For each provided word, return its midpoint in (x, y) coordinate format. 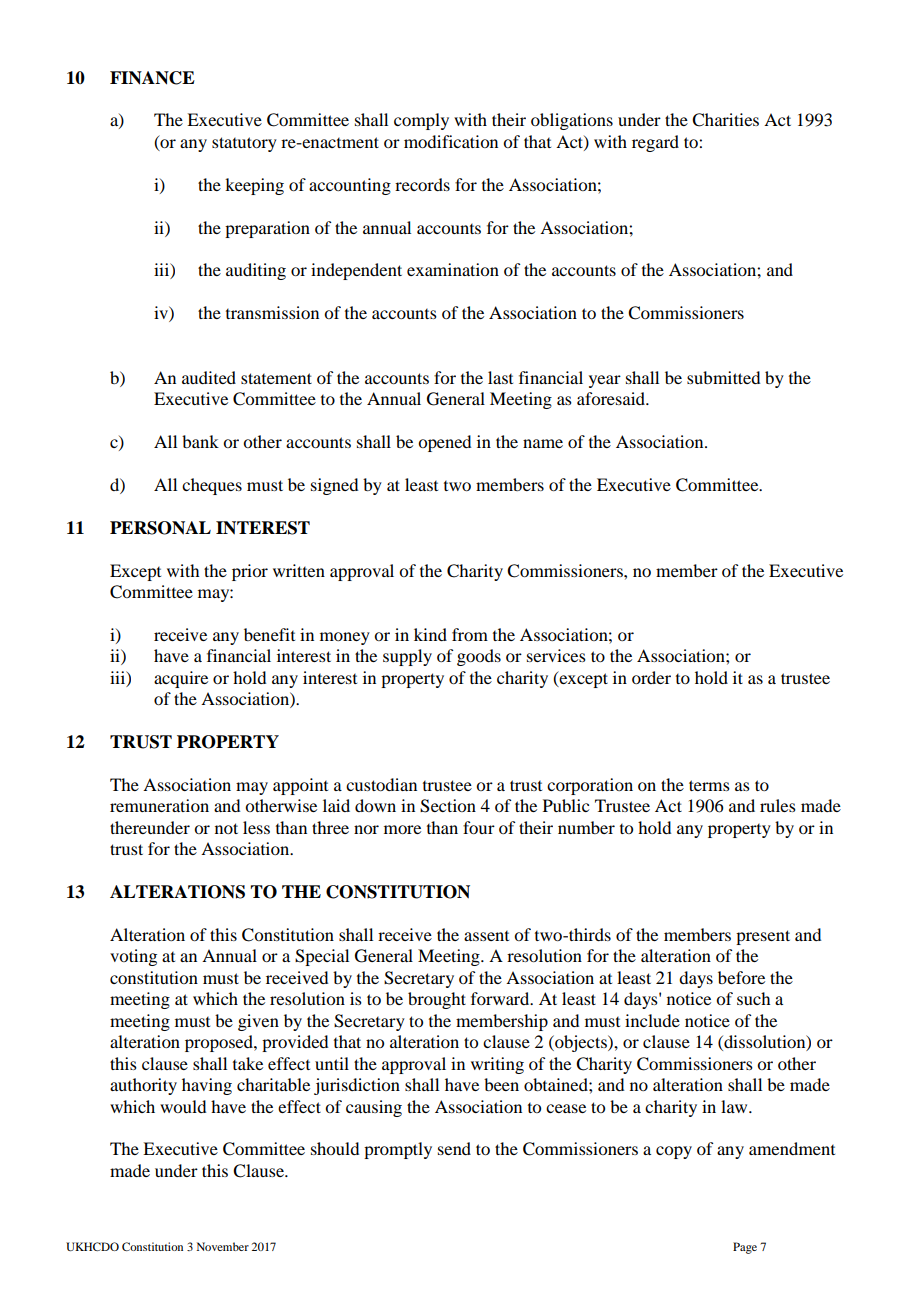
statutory (244, 144)
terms (709, 785)
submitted (723, 377)
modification (451, 141)
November (223, 1246)
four (479, 827)
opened (444, 443)
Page (745, 1248)
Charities (725, 120)
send (454, 1148)
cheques (212, 486)
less (256, 827)
